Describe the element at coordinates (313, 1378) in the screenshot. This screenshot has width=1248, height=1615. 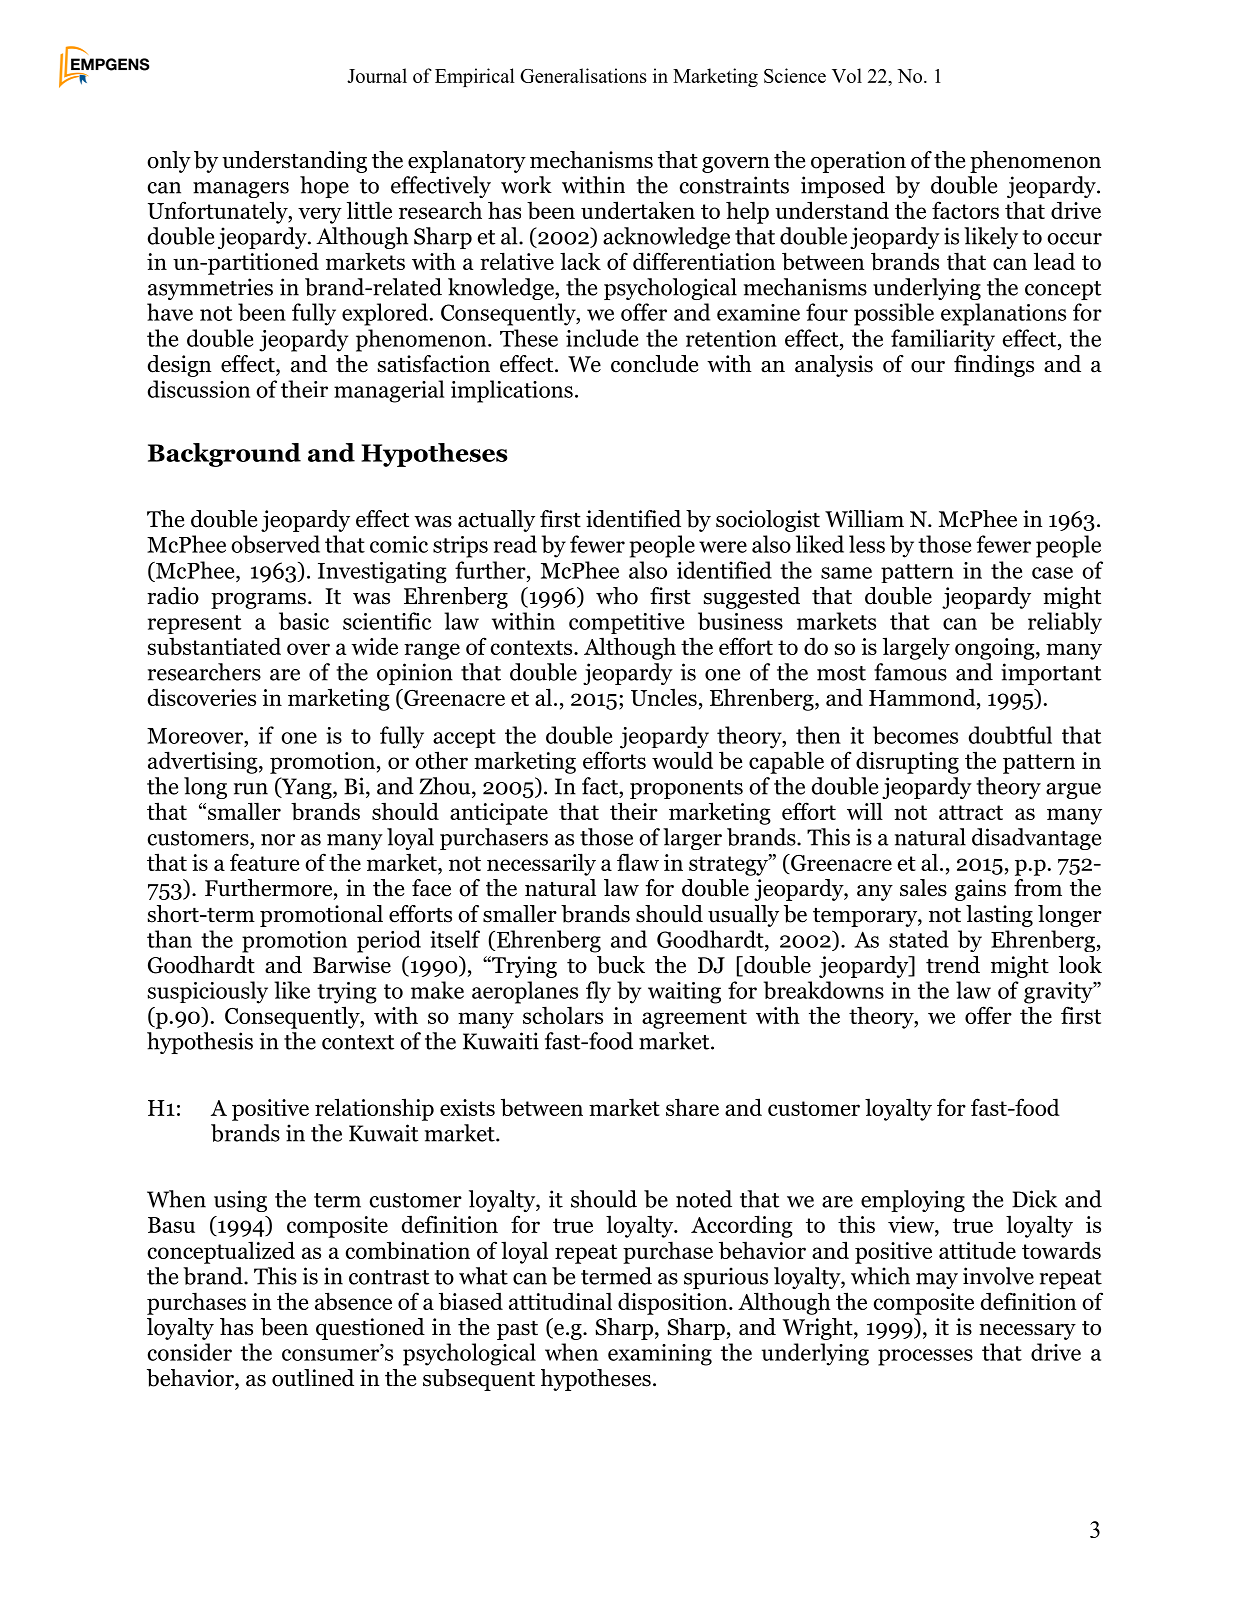
I see `outlined` at that location.
